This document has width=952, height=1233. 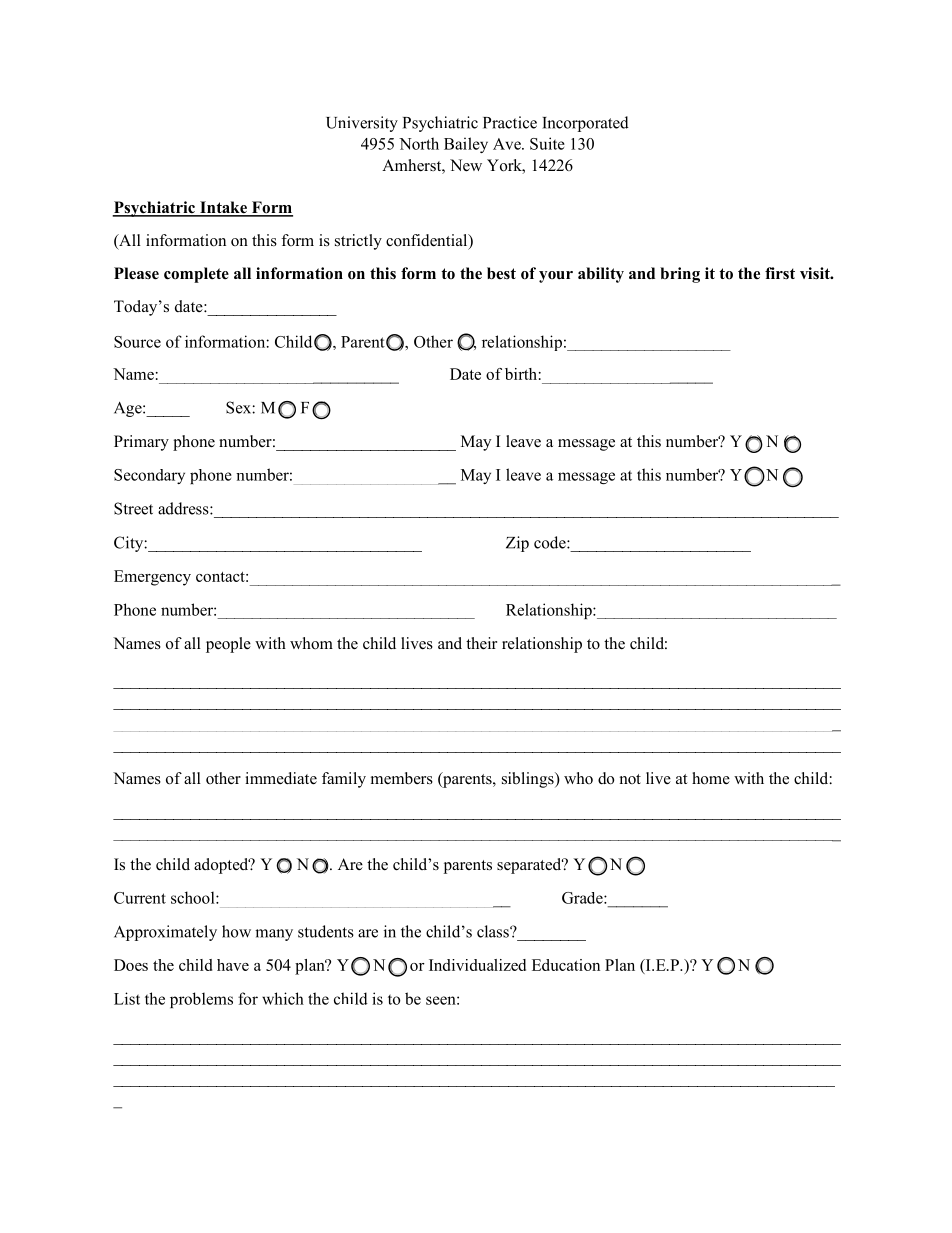 What do you see at coordinates (466, 145) in the document?
I see `Bailey` at bounding box center [466, 145].
